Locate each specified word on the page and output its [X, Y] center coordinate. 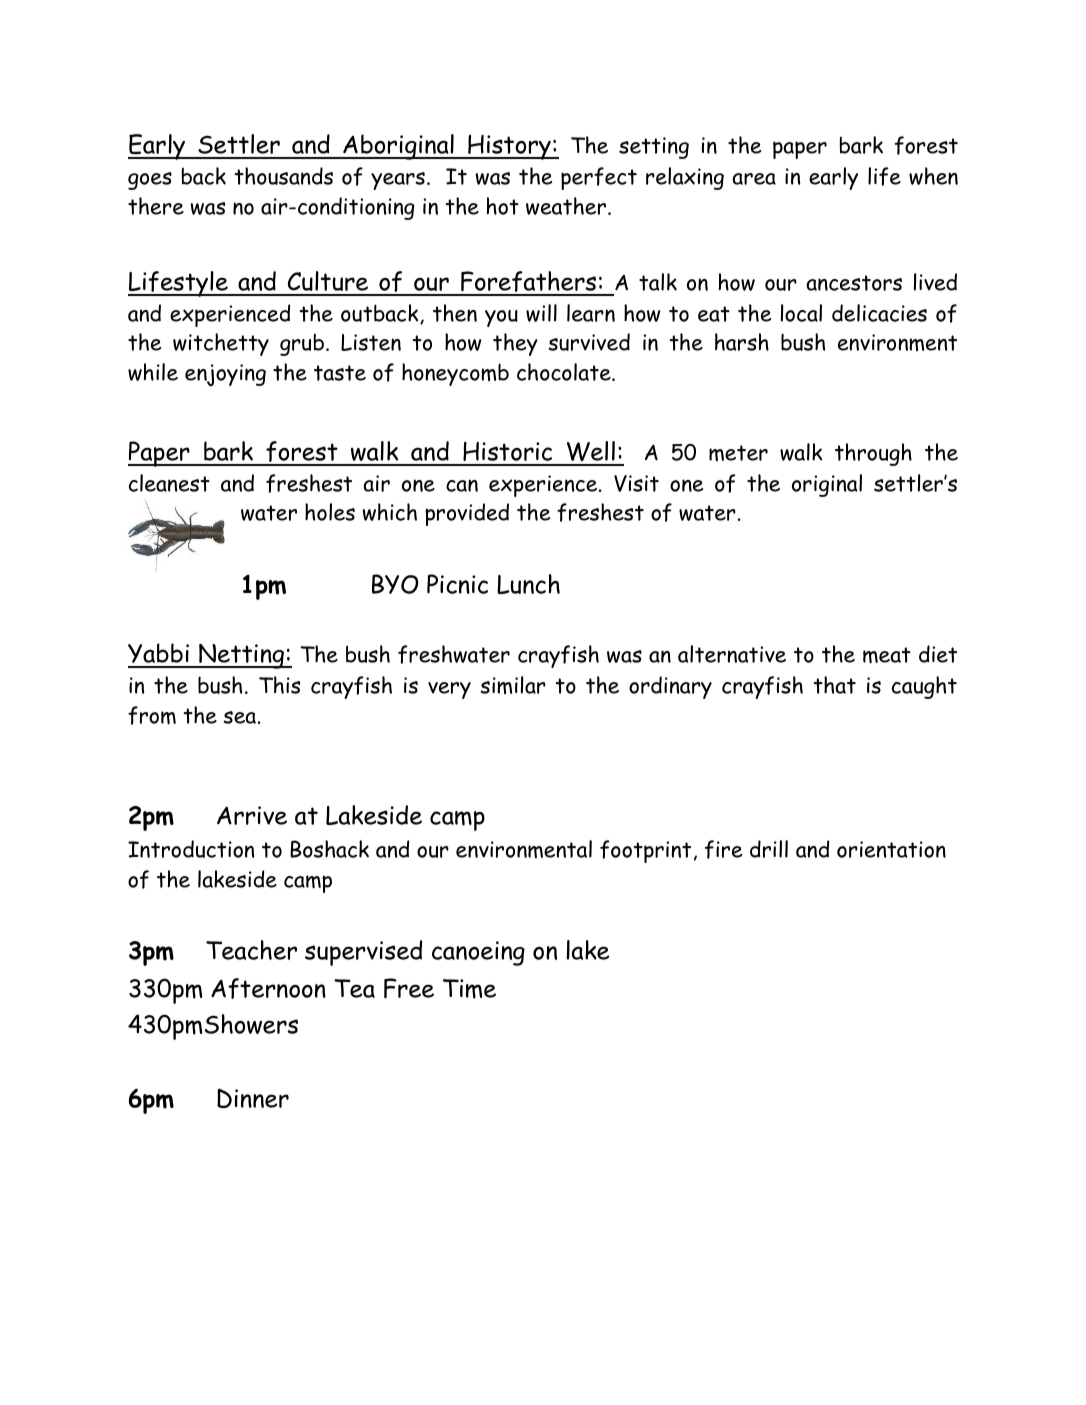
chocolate [565, 372]
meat [887, 655]
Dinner [253, 1098]
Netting [241, 656]
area [754, 179]
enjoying [225, 375]
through [873, 454]
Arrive [252, 815]
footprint [645, 851]
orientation [891, 849]
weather [567, 206]
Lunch [528, 584]
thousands [284, 176]
